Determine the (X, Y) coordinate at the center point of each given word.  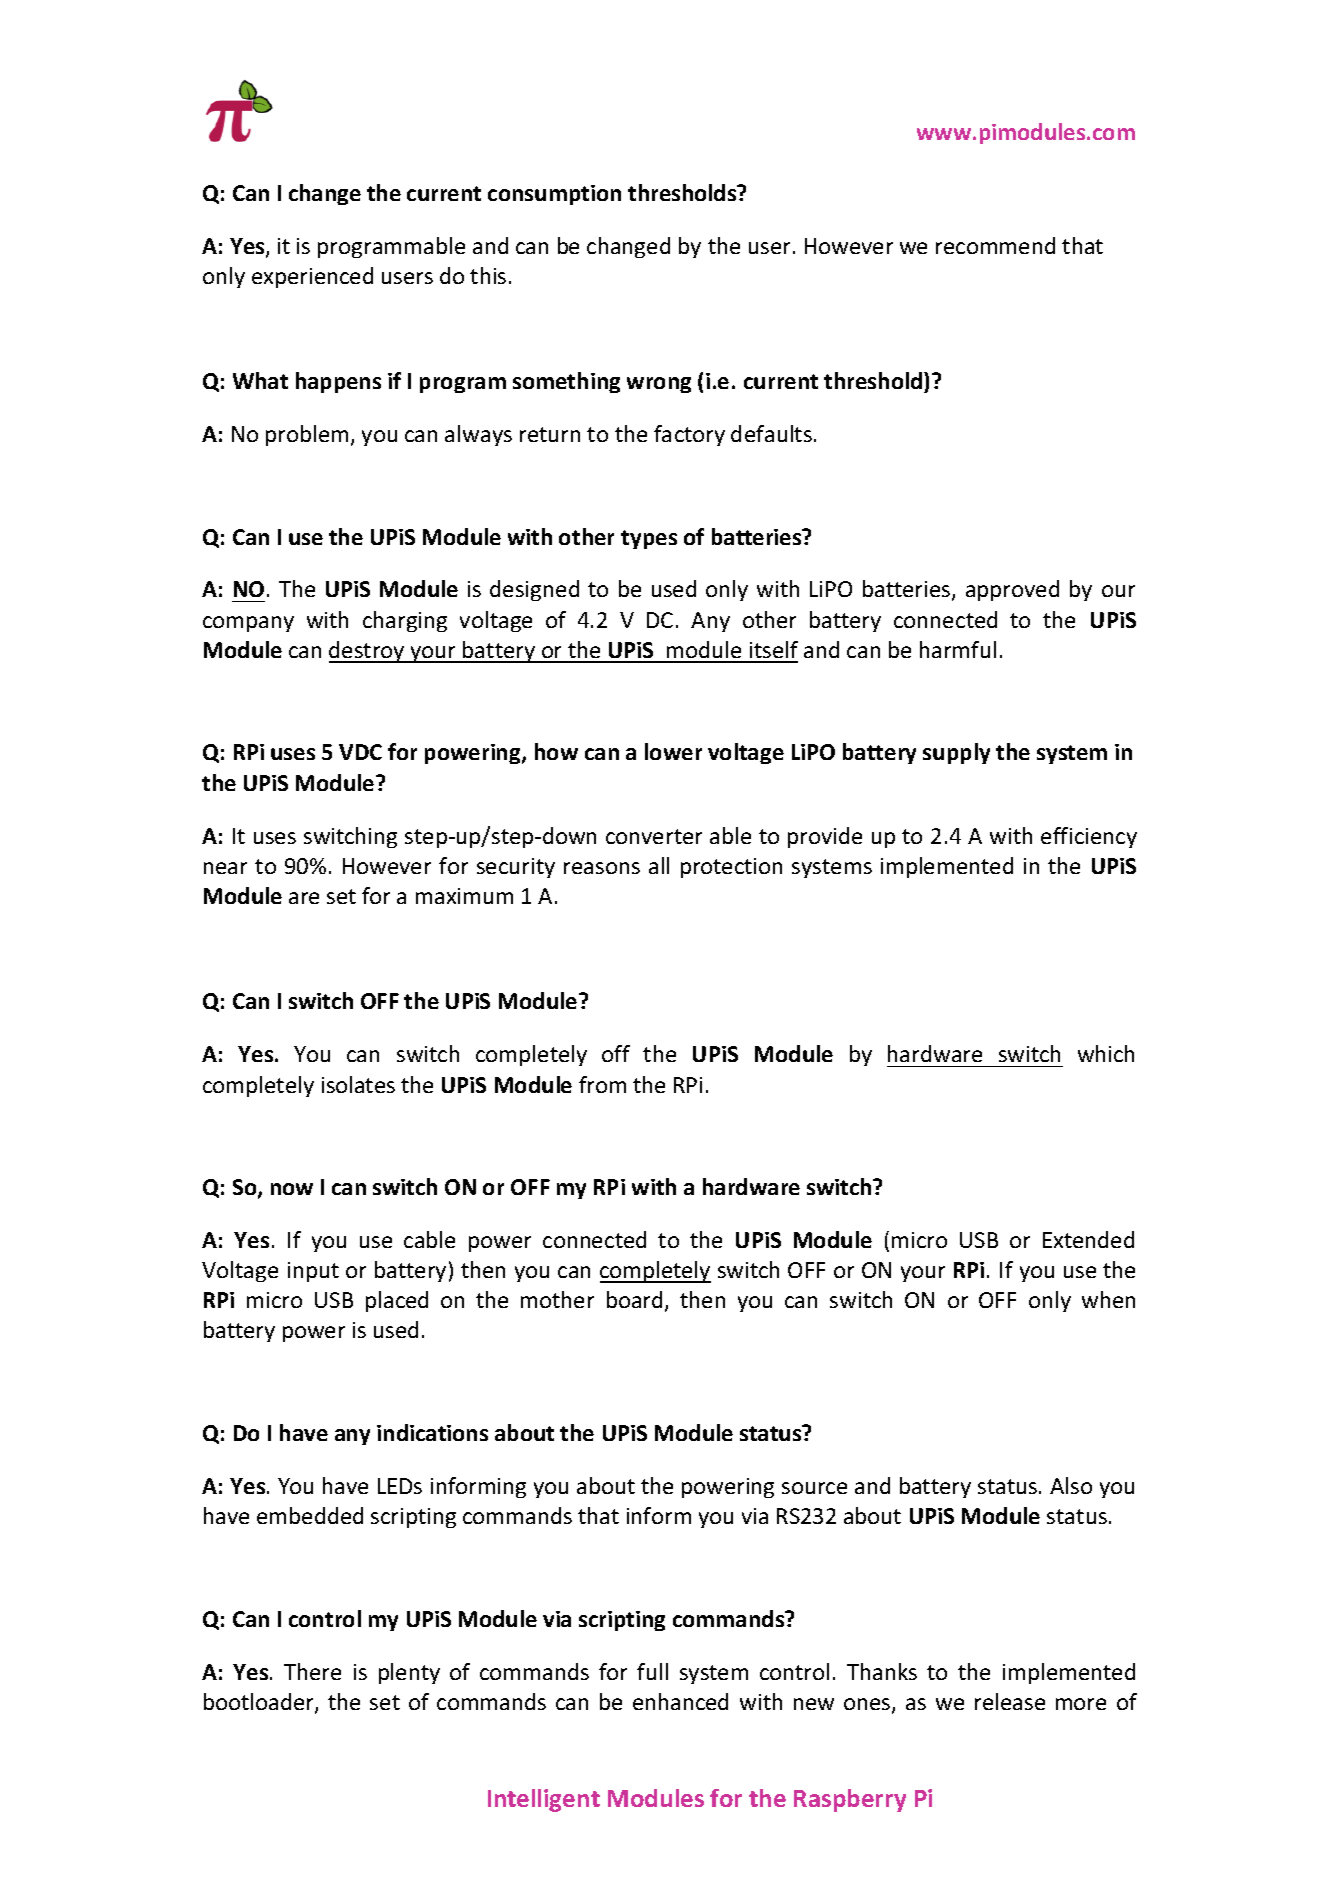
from (602, 1084)
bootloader (260, 1703)
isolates (358, 1084)
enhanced (680, 1701)
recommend (995, 245)
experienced (312, 277)
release (1010, 1701)
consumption (554, 195)
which (1106, 1053)
